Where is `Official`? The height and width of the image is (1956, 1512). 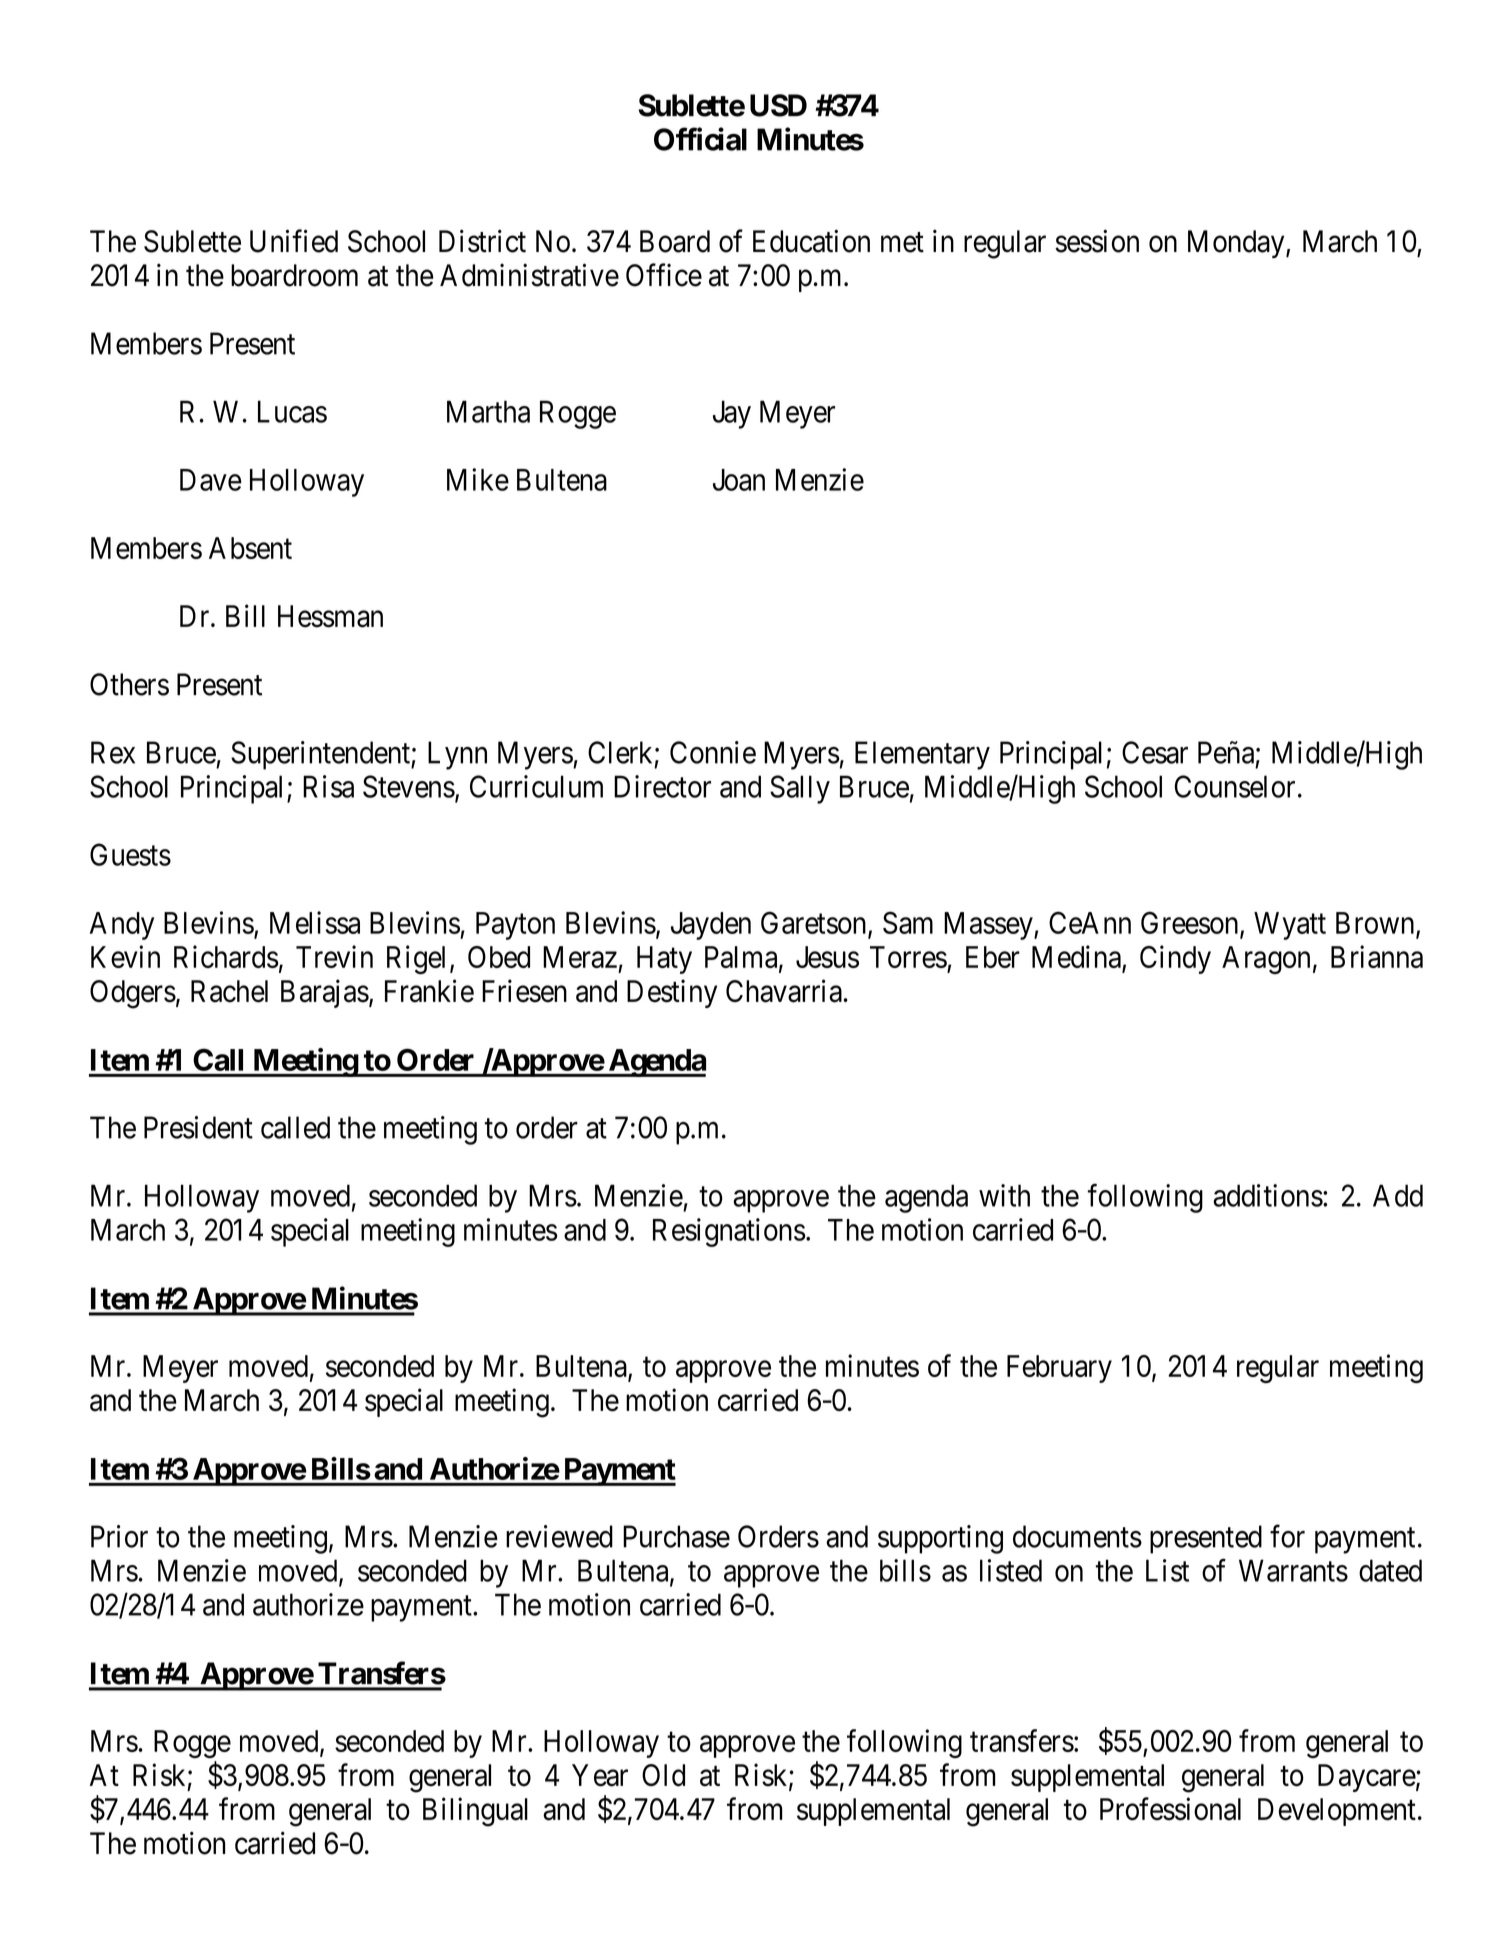
Official is located at coordinates (700, 139).
